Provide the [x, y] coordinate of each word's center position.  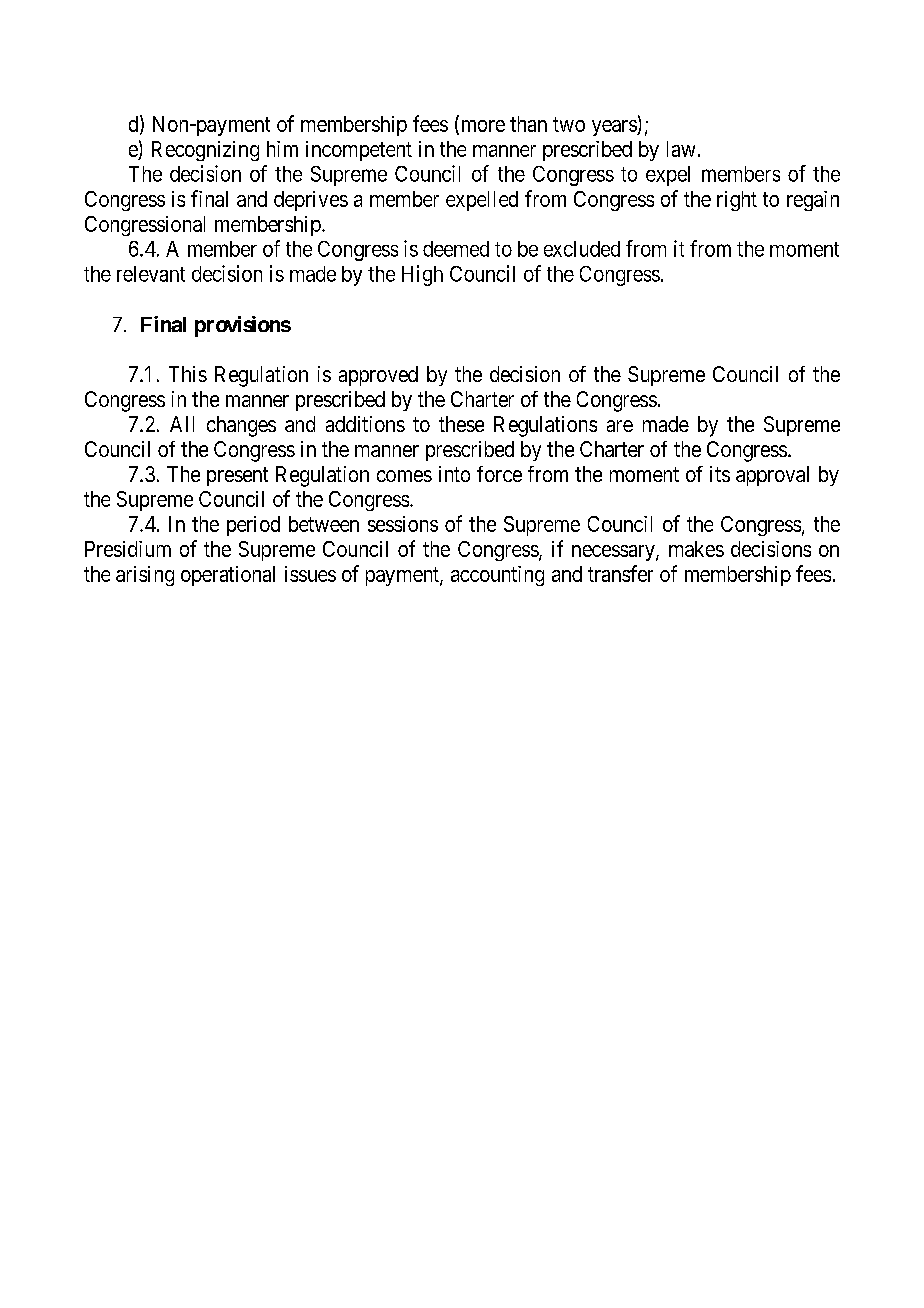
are [620, 426]
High [422, 275]
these [461, 424]
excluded [582, 249]
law [681, 149]
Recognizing [205, 151]
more [481, 127]
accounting [497, 576]
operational [228, 576]
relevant [151, 274]
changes [241, 426]
